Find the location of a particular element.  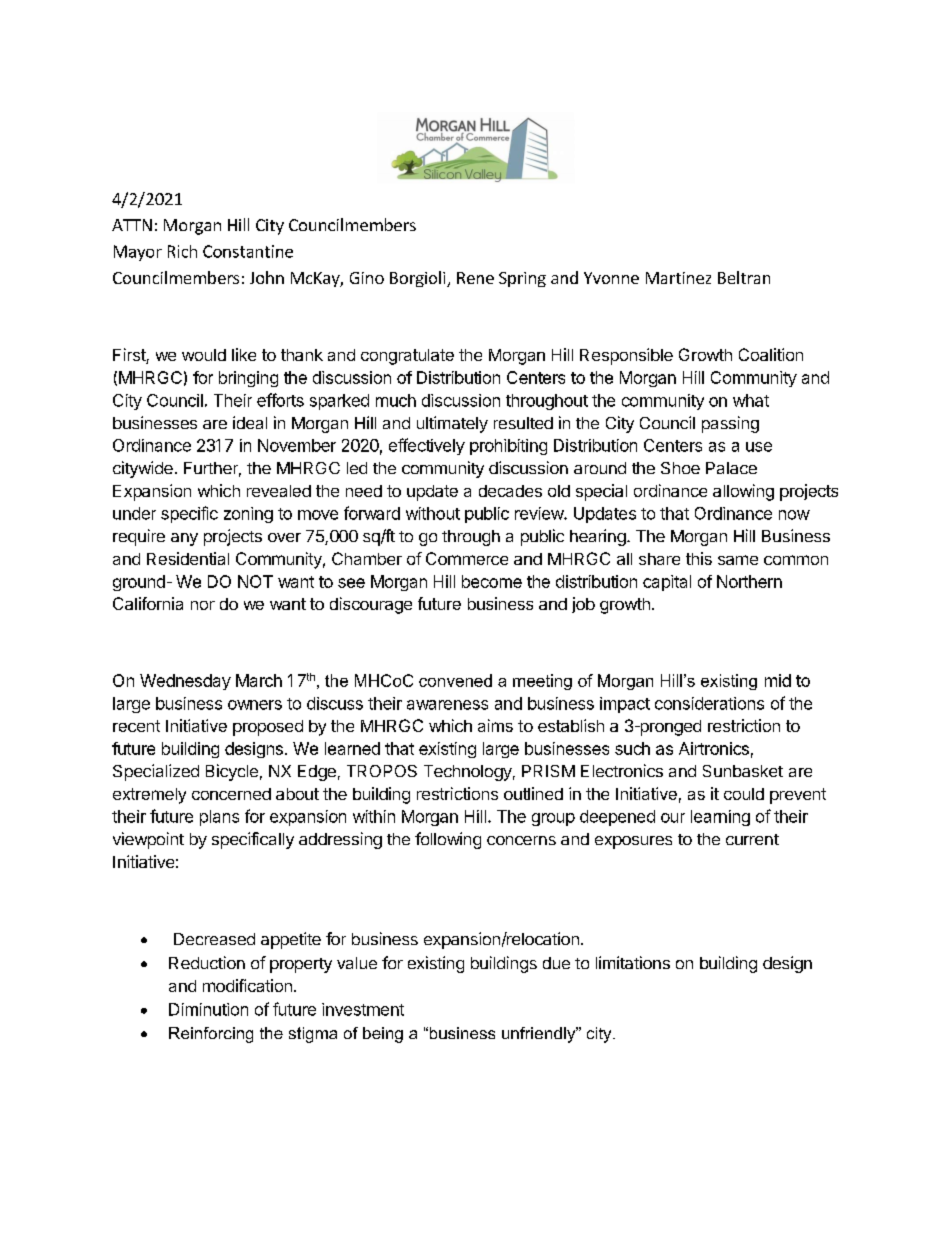

California is located at coordinates (148, 603).
